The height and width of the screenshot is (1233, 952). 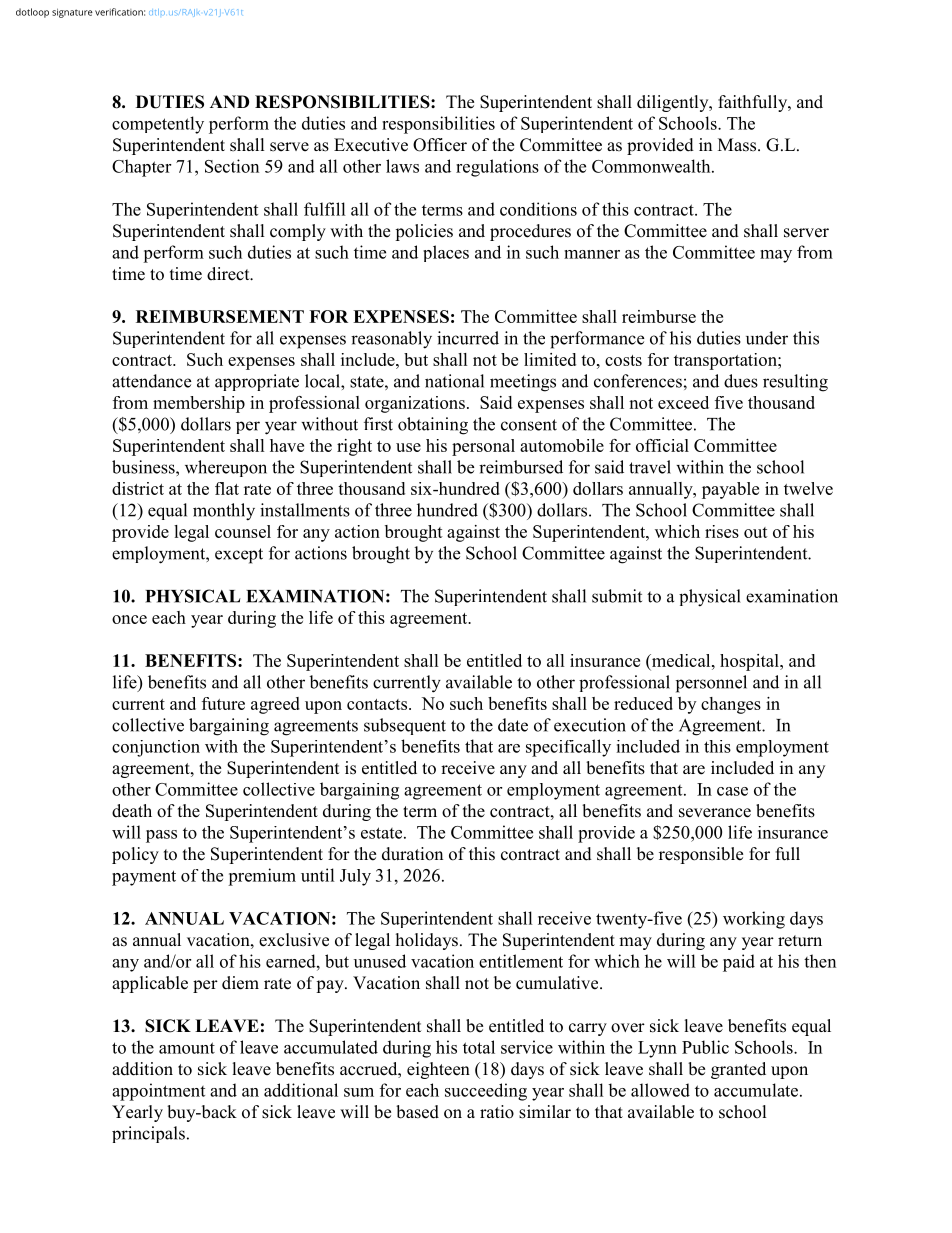 What do you see at coordinates (405, 726) in the screenshot?
I see `subsequent` at bounding box center [405, 726].
